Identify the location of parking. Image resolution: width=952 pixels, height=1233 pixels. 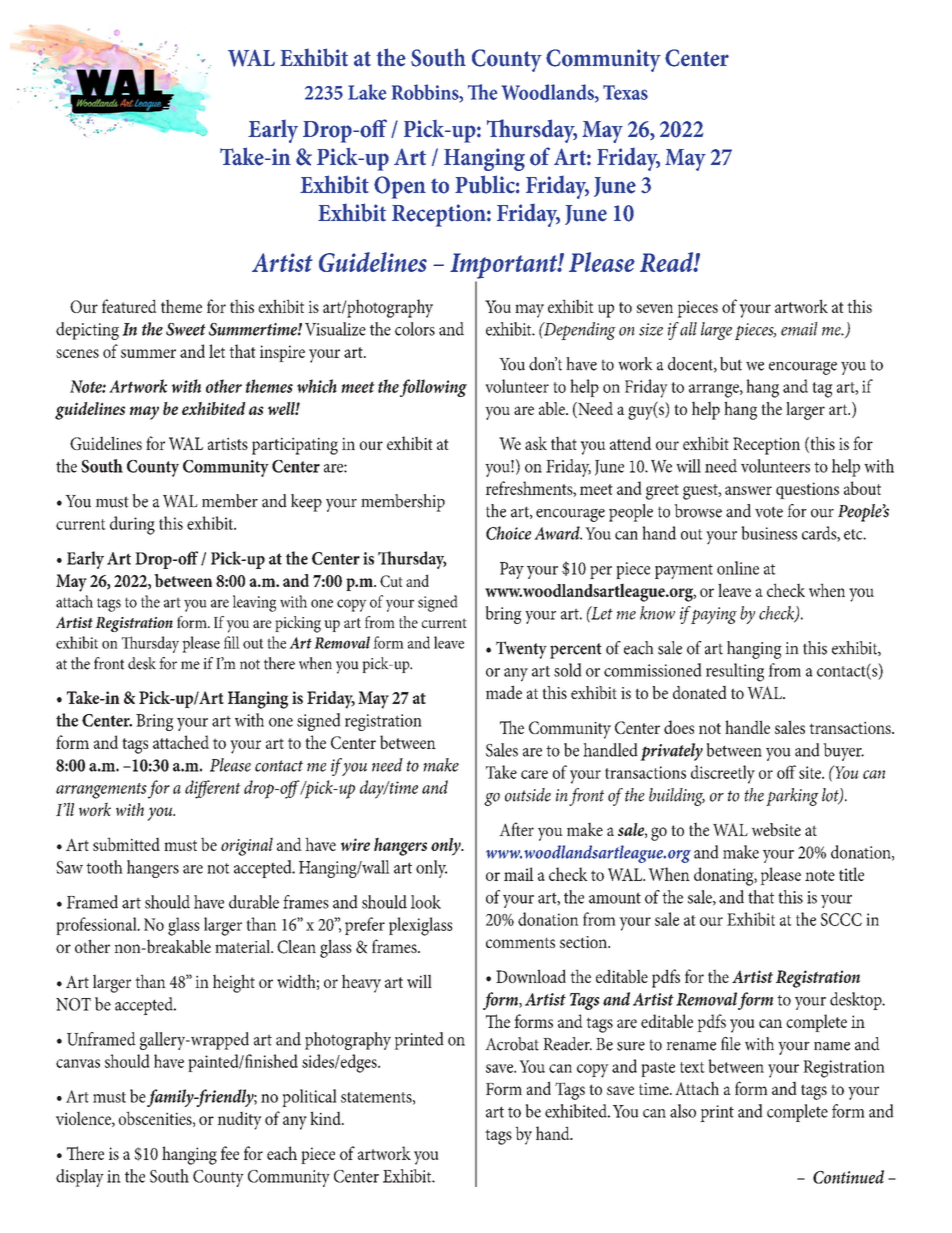
(792, 797).
